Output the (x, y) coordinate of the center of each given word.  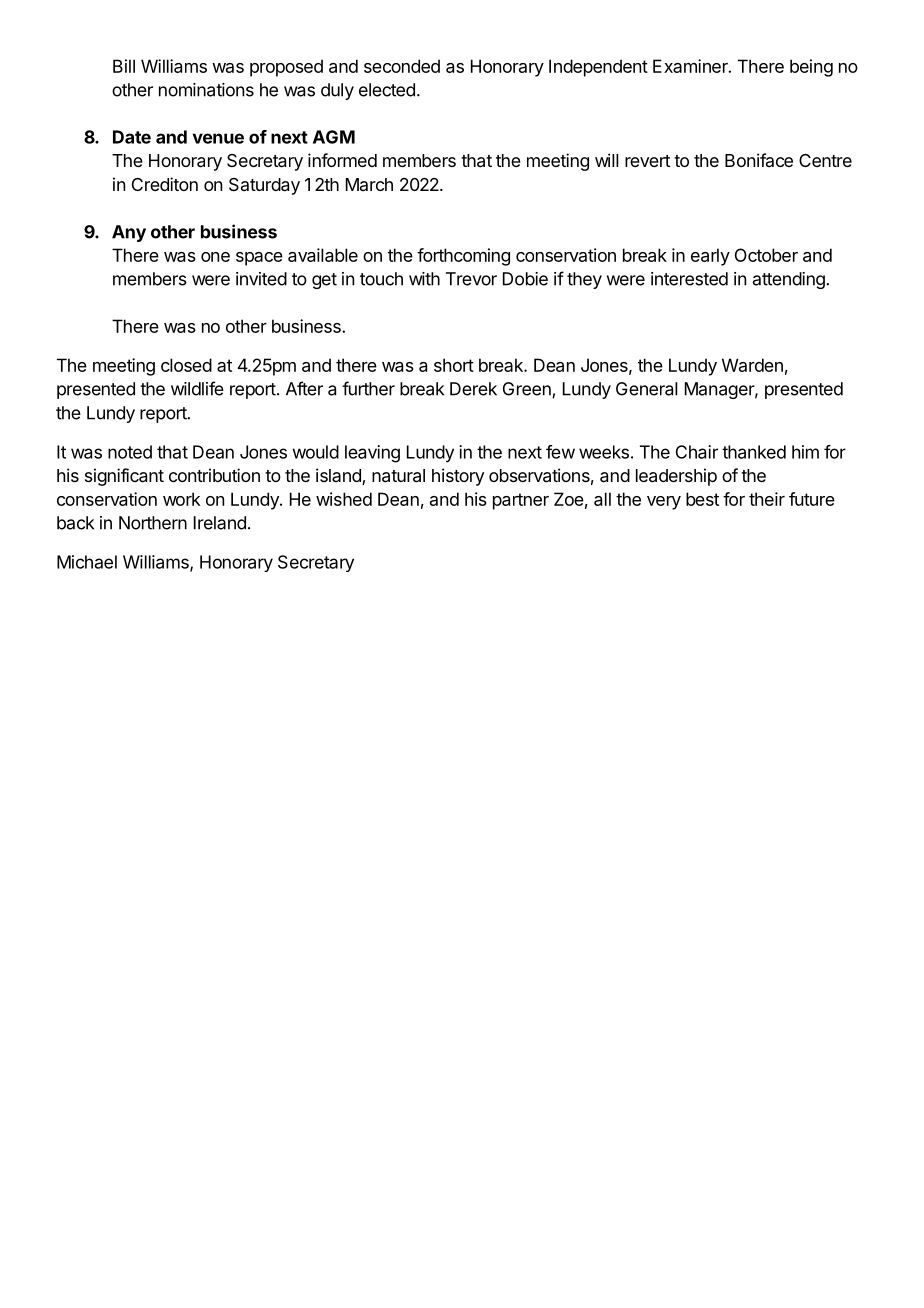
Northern (153, 523)
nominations (206, 90)
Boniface (759, 160)
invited (261, 279)
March (369, 184)
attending (790, 280)
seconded (402, 66)
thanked (754, 452)
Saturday (264, 186)
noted (130, 452)
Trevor (471, 279)
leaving (372, 454)
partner (521, 501)
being (811, 68)
